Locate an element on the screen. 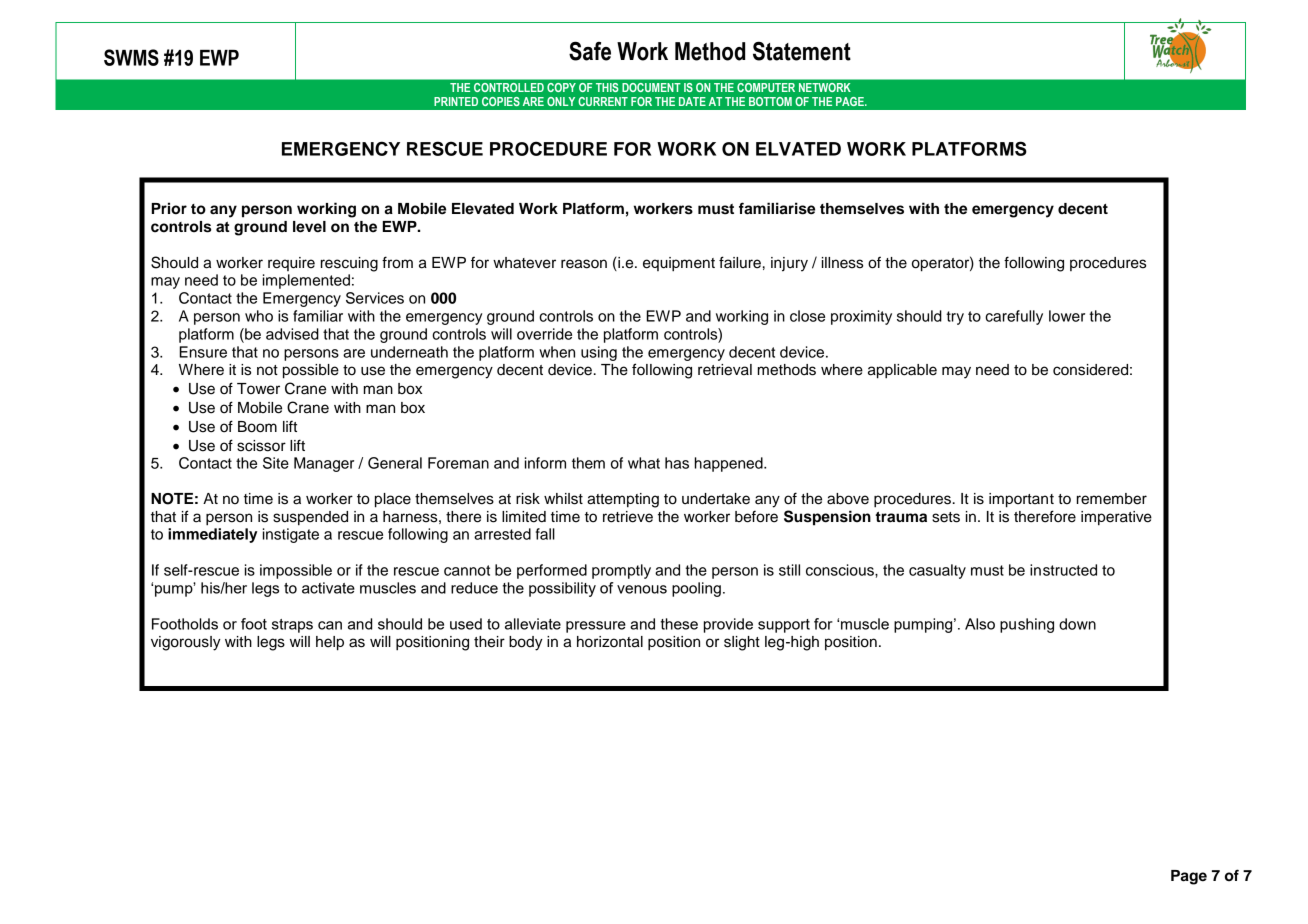 Image resolution: width=1308 pixels, height=924 pixels. Statement is located at coordinates (802, 51).
